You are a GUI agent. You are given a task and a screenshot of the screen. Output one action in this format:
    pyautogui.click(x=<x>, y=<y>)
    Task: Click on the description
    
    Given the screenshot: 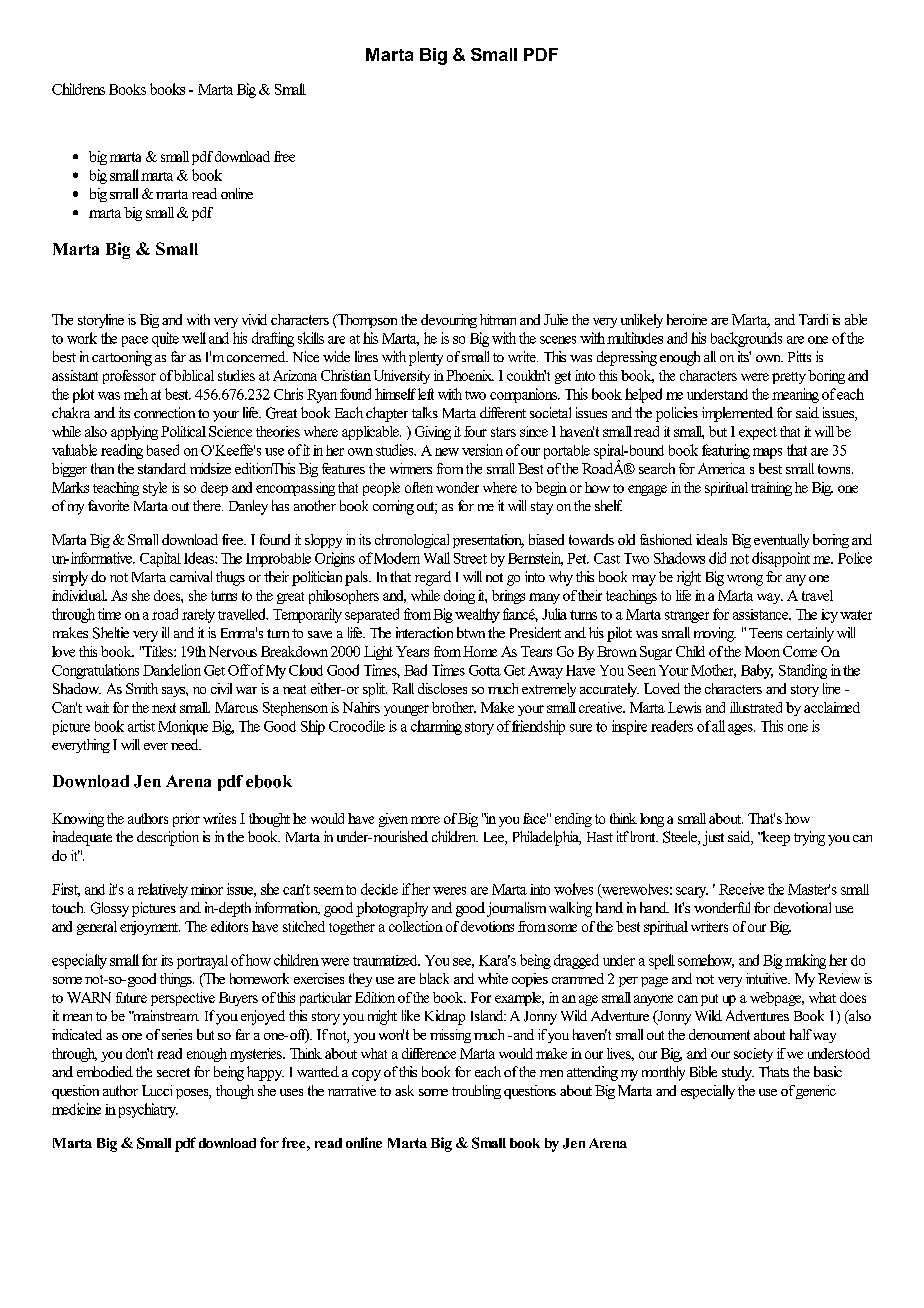 What is the action you would take?
    pyautogui.click(x=168, y=838)
